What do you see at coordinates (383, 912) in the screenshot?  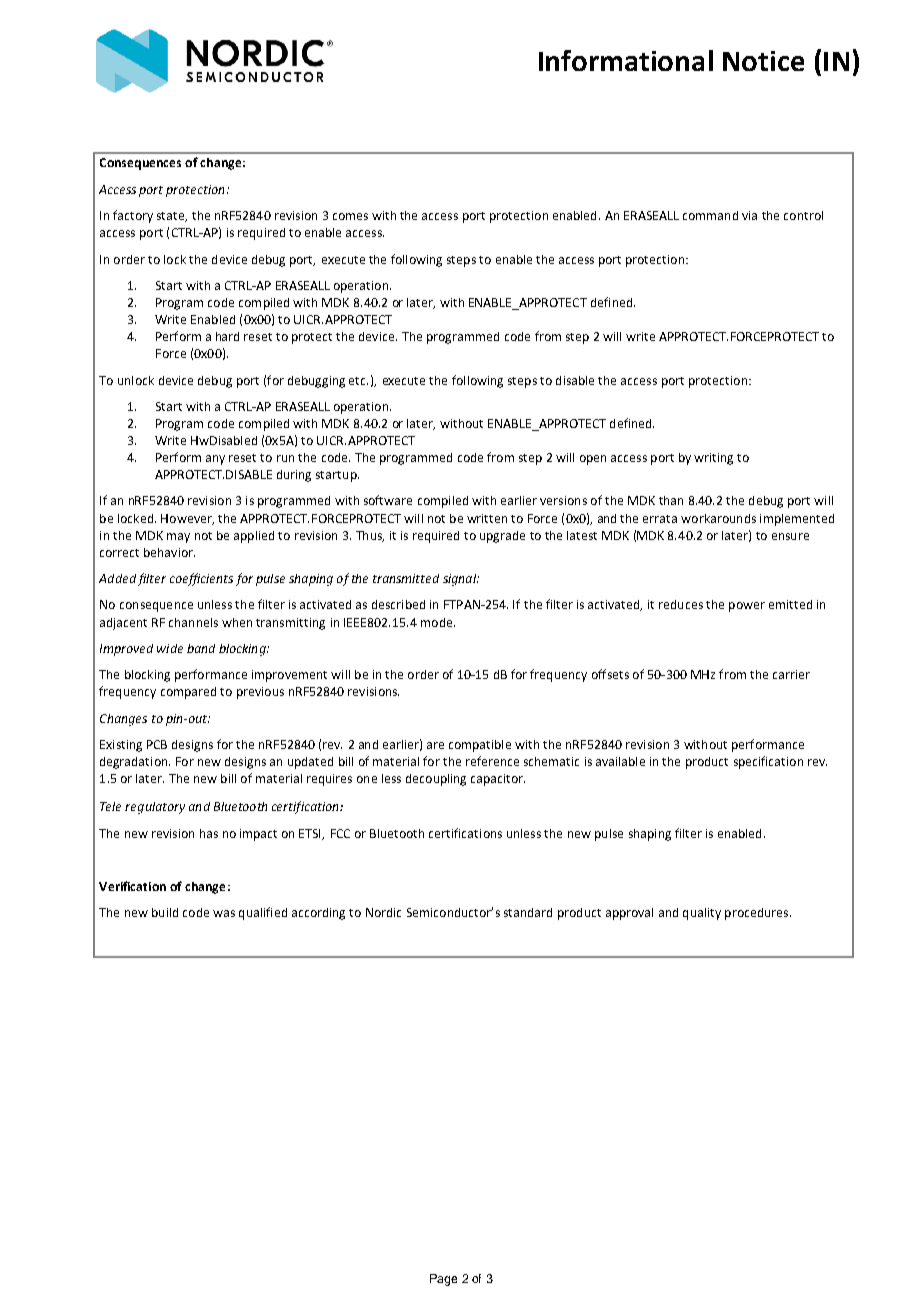 I see `Nordic` at bounding box center [383, 912].
